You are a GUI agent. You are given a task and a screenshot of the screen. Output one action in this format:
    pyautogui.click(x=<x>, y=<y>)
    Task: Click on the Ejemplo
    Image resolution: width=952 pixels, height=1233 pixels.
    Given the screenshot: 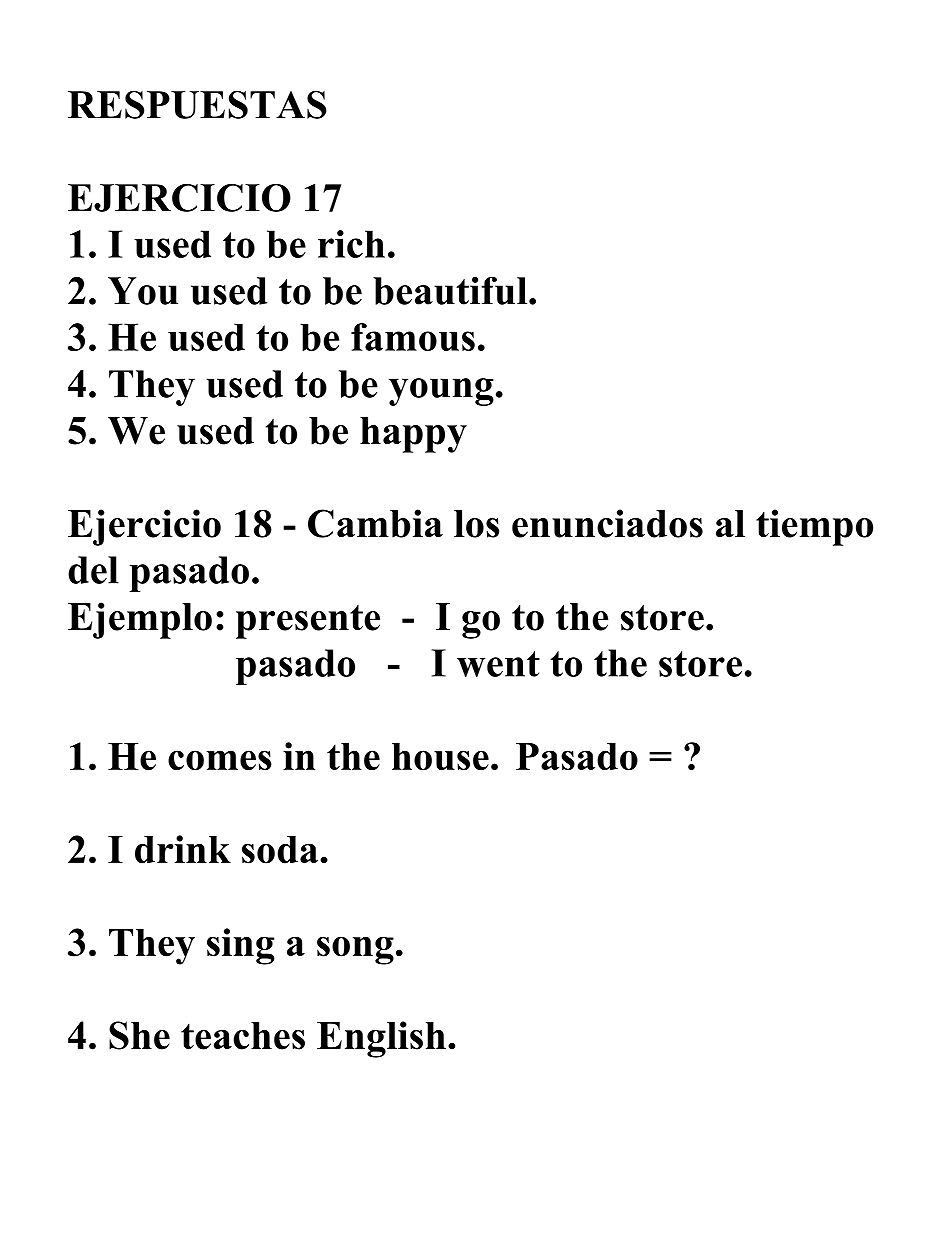 What is the action you would take?
    pyautogui.click(x=140, y=620)
